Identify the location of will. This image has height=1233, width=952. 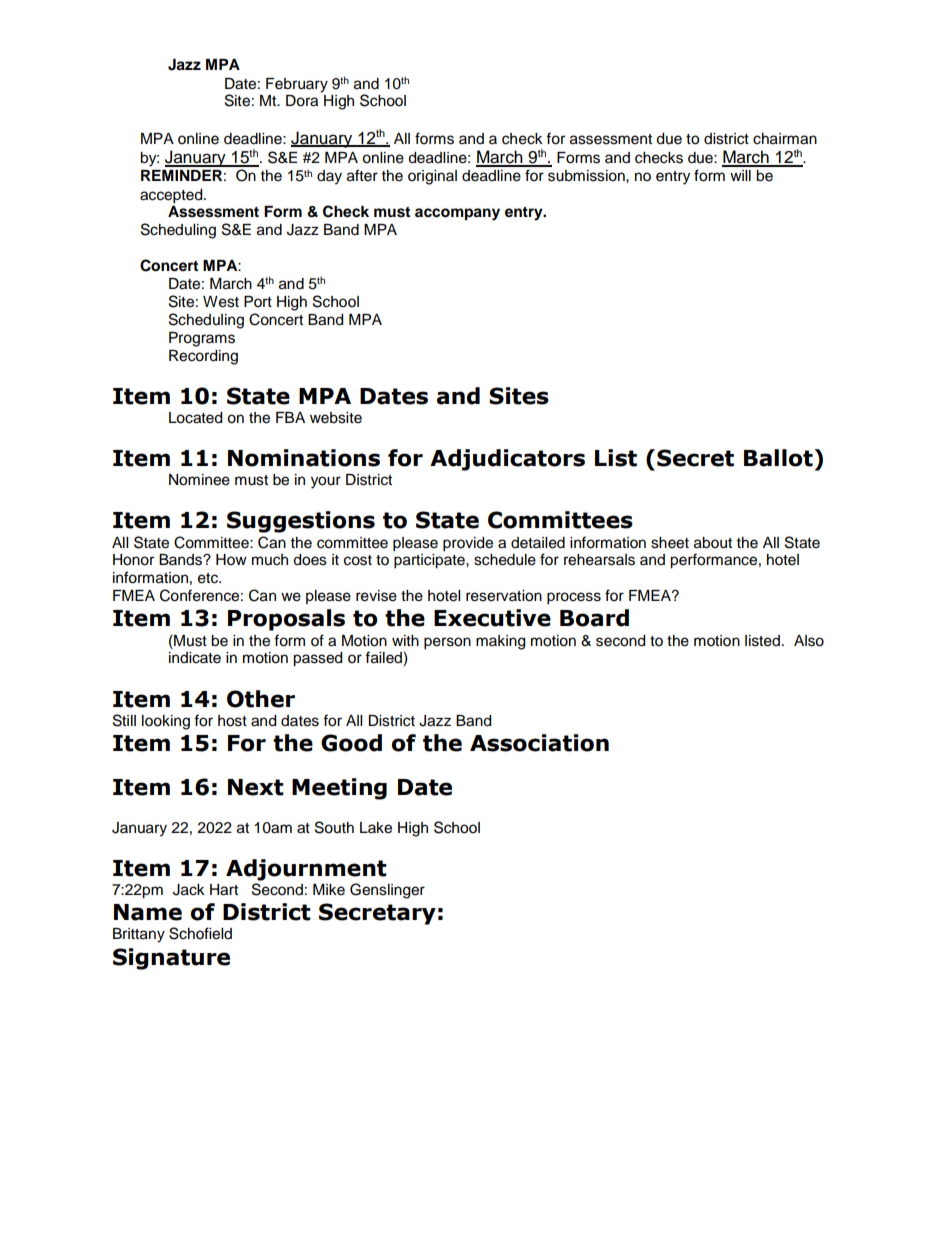
(740, 175).
